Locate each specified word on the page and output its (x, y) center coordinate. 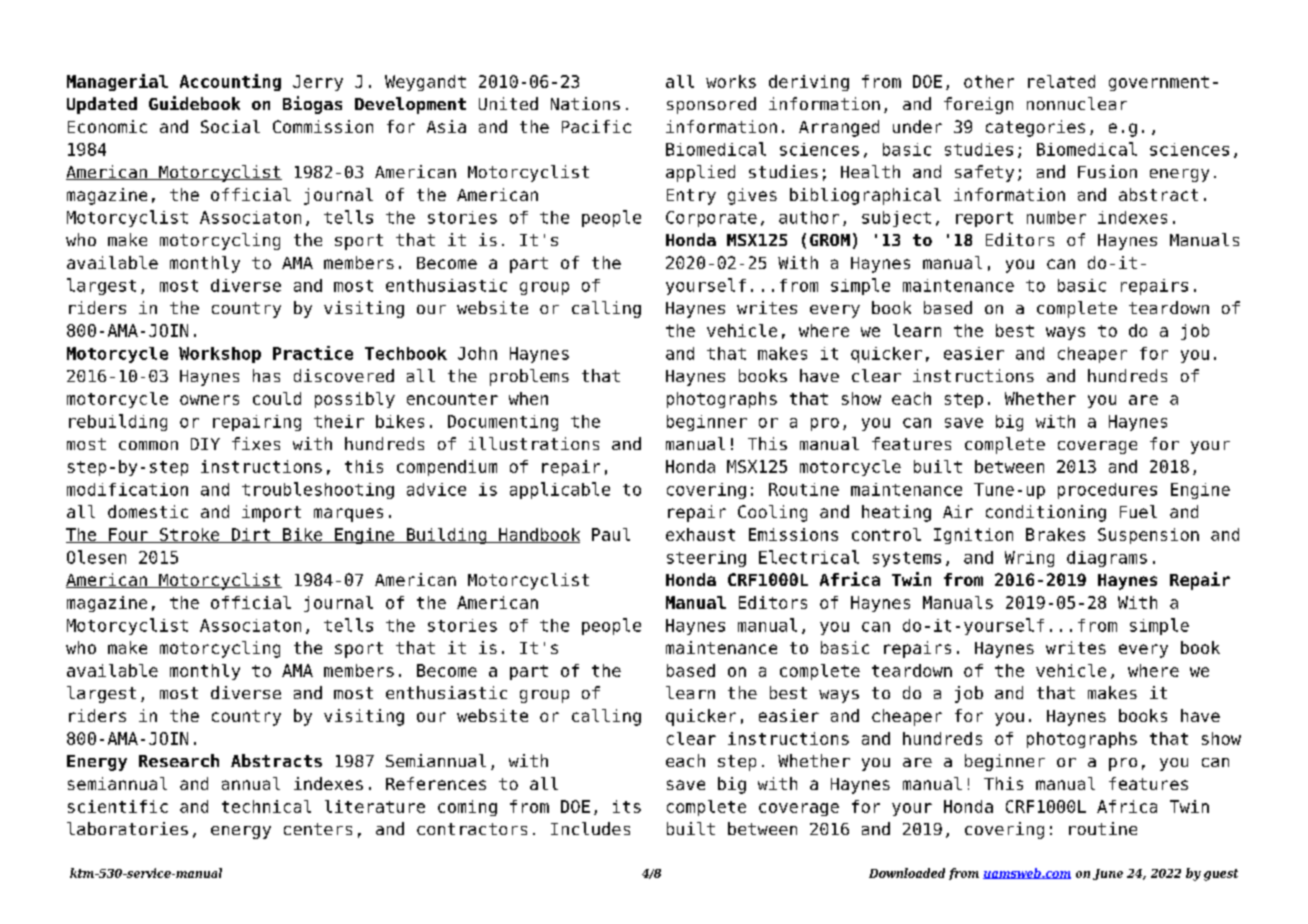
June (1108, 874)
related (1061, 81)
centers (318, 829)
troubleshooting (318, 490)
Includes (590, 828)
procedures (1107, 491)
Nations (585, 103)
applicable (560, 490)
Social (230, 126)
